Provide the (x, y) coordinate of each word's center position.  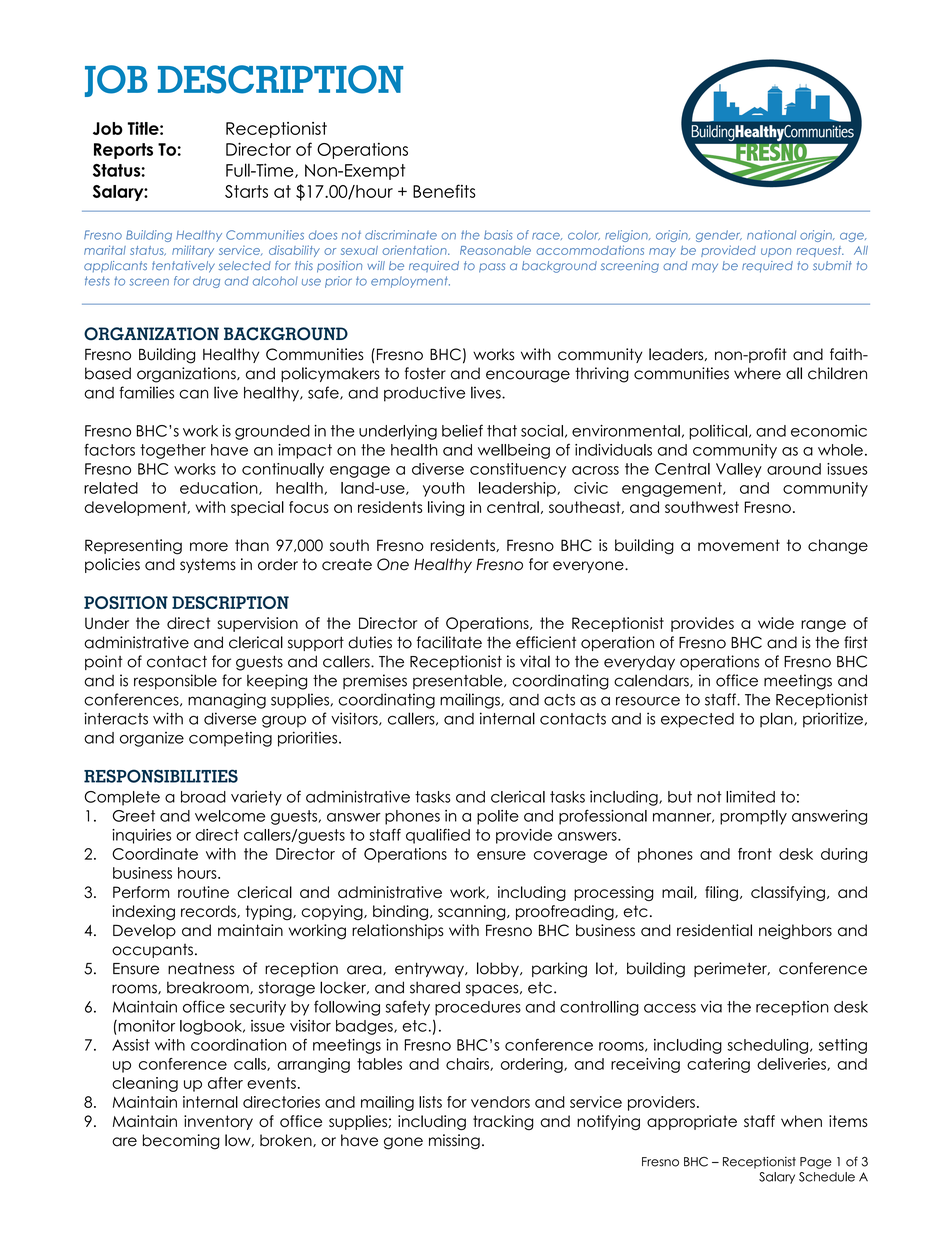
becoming (181, 1142)
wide (776, 623)
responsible (175, 681)
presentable (459, 681)
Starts (246, 191)
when (801, 1121)
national (771, 235)
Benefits (444, 191)
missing (454, 1142)
